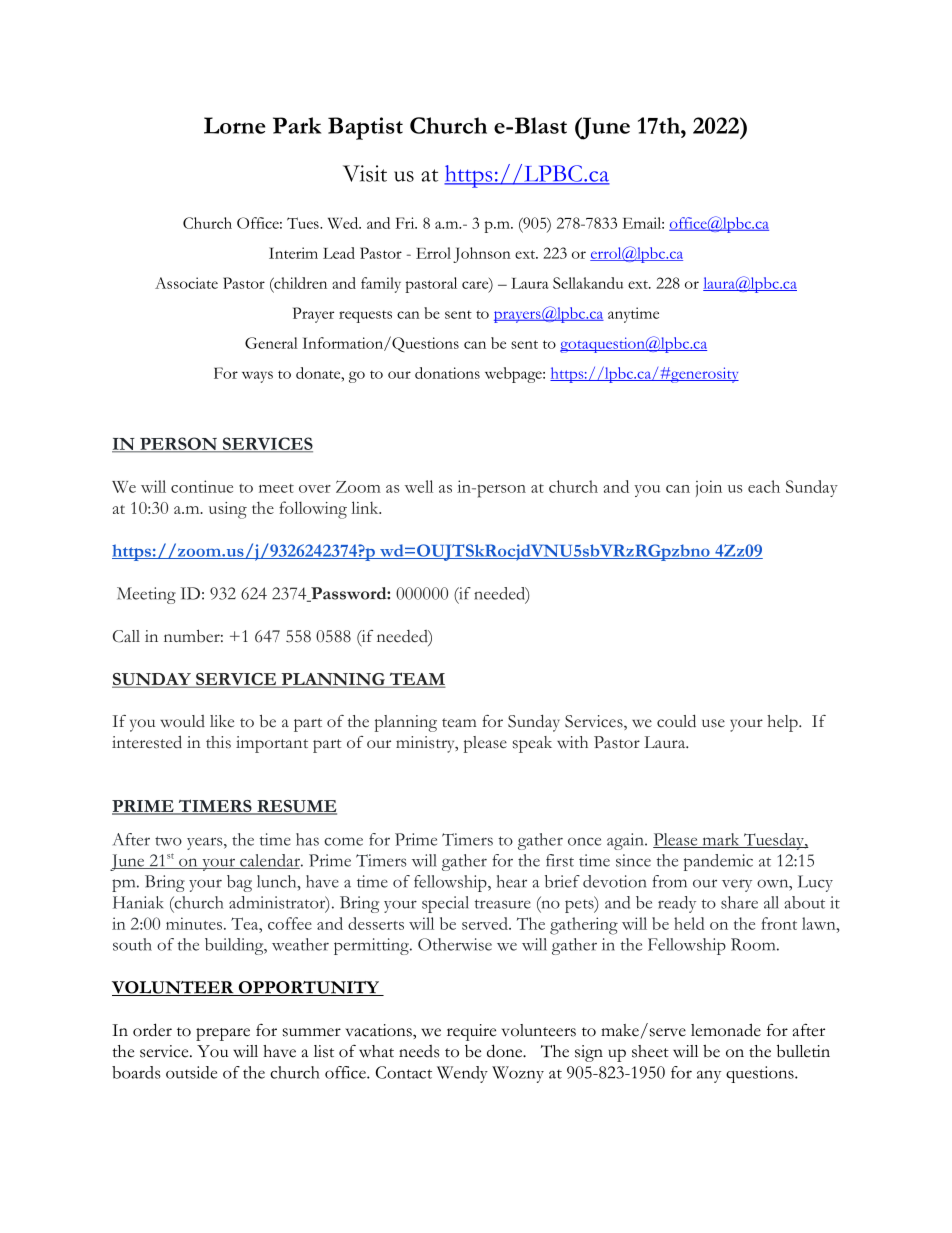 This document has height=1233, width=952. What do you see at coordinates (234, 125) in the document?
I see `Lorne` at bounding box center [234, 125].
